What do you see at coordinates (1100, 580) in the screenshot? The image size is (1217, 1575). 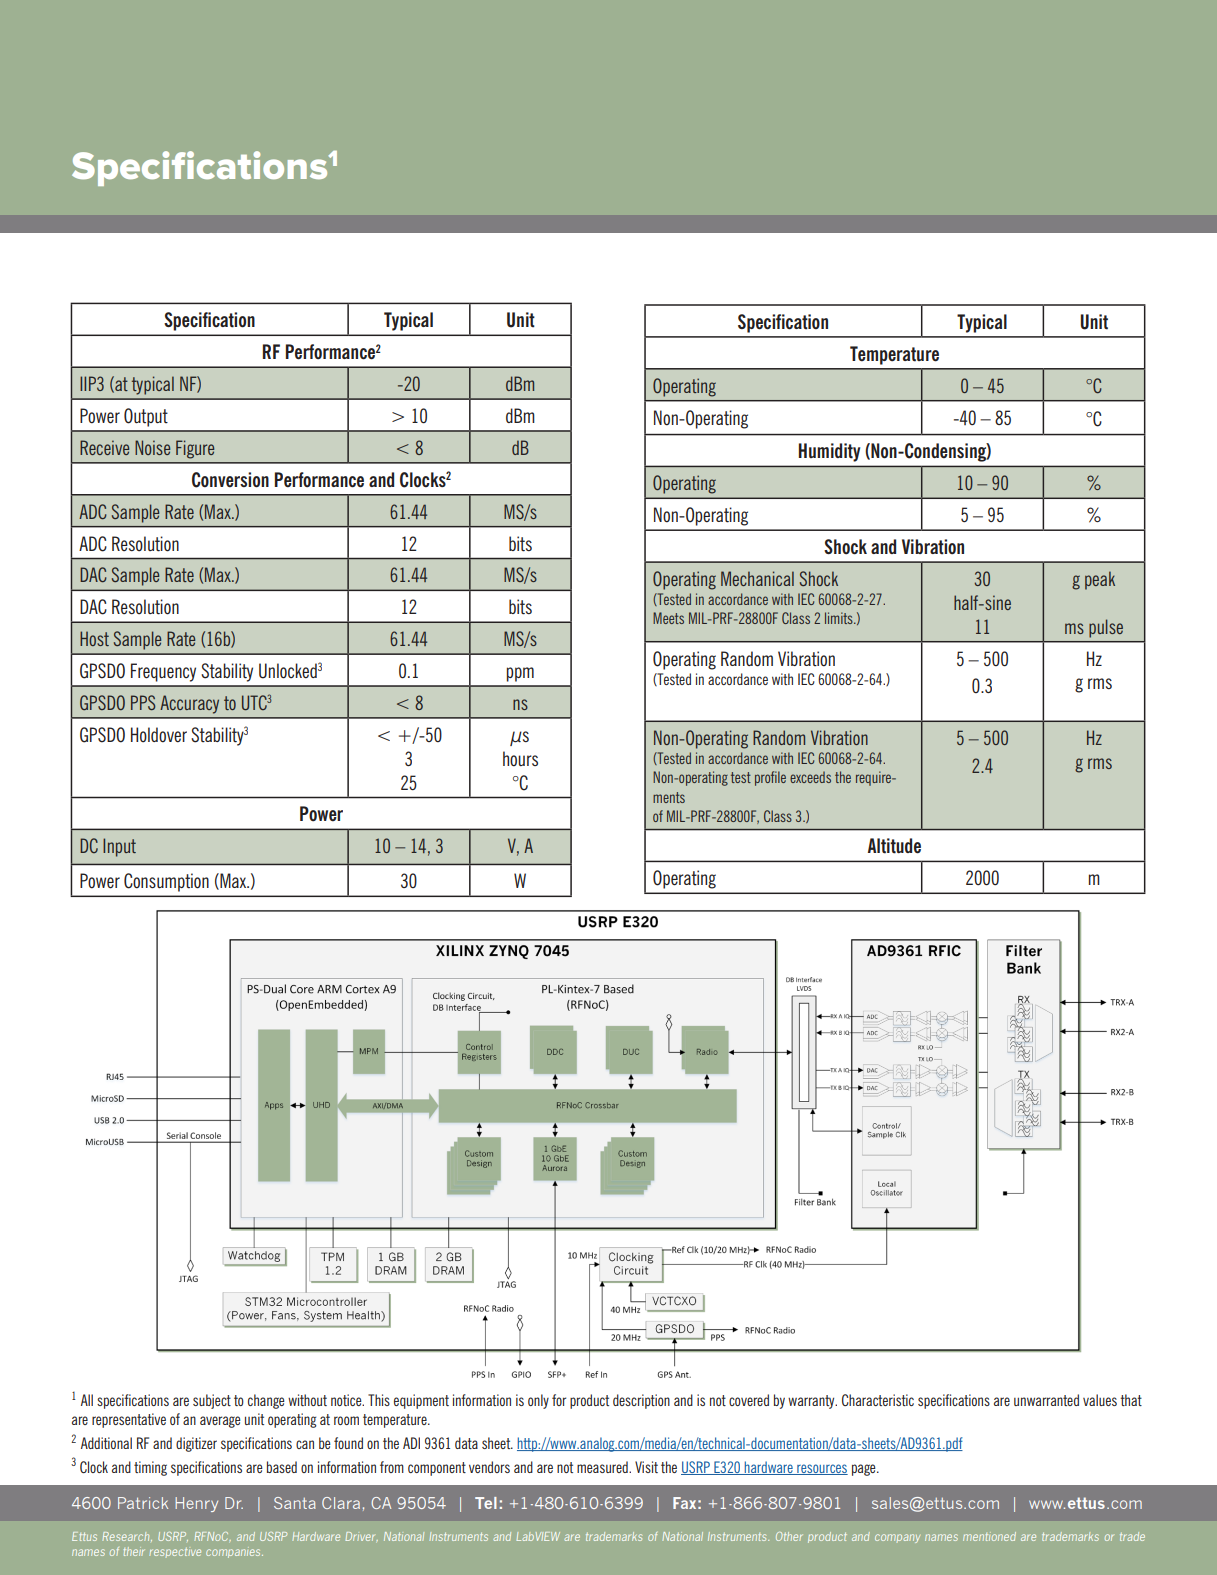 I see `peak` at bounding box center [1100, 580].
